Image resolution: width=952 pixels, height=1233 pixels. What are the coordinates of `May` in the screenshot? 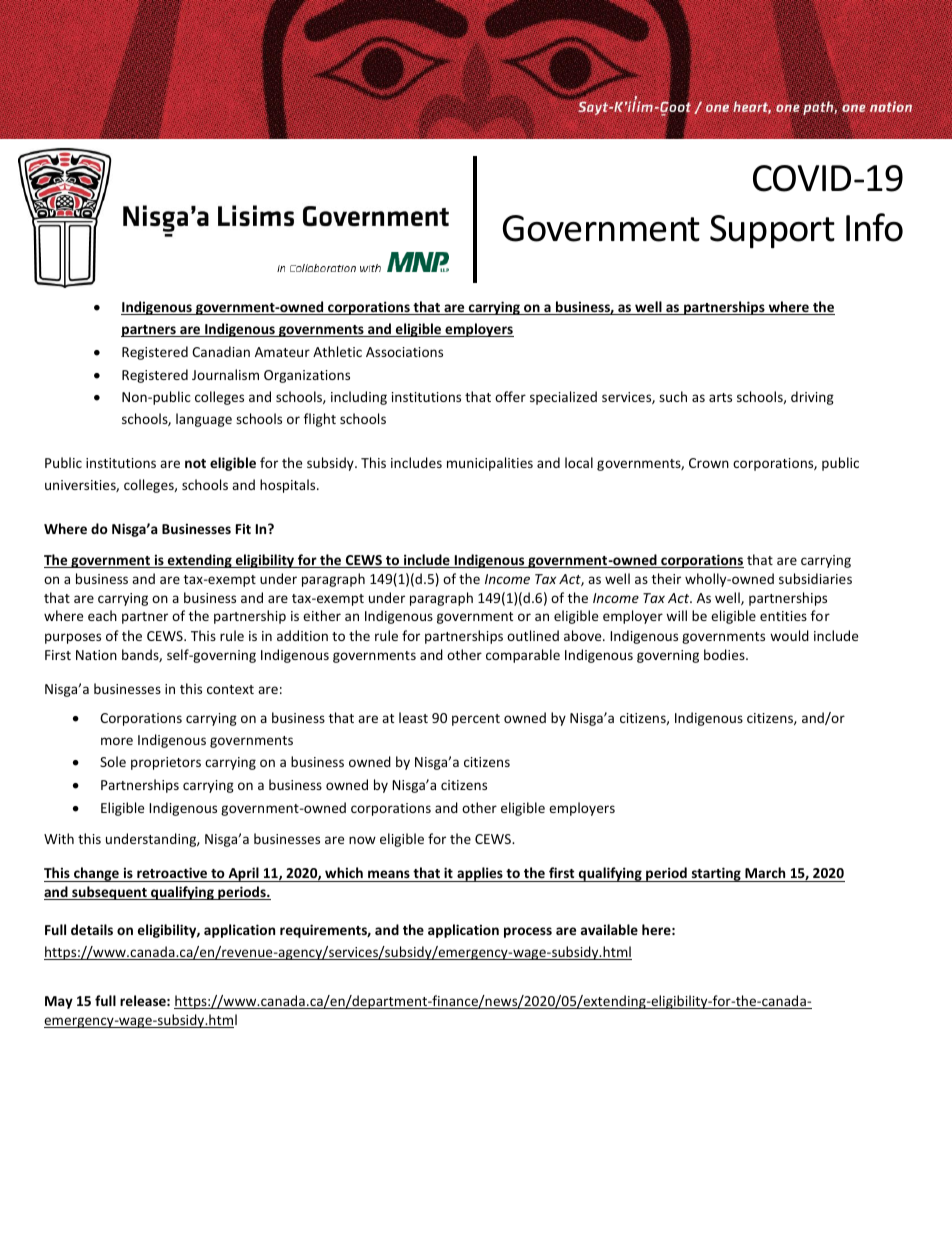 It's located at (59, 1002).
